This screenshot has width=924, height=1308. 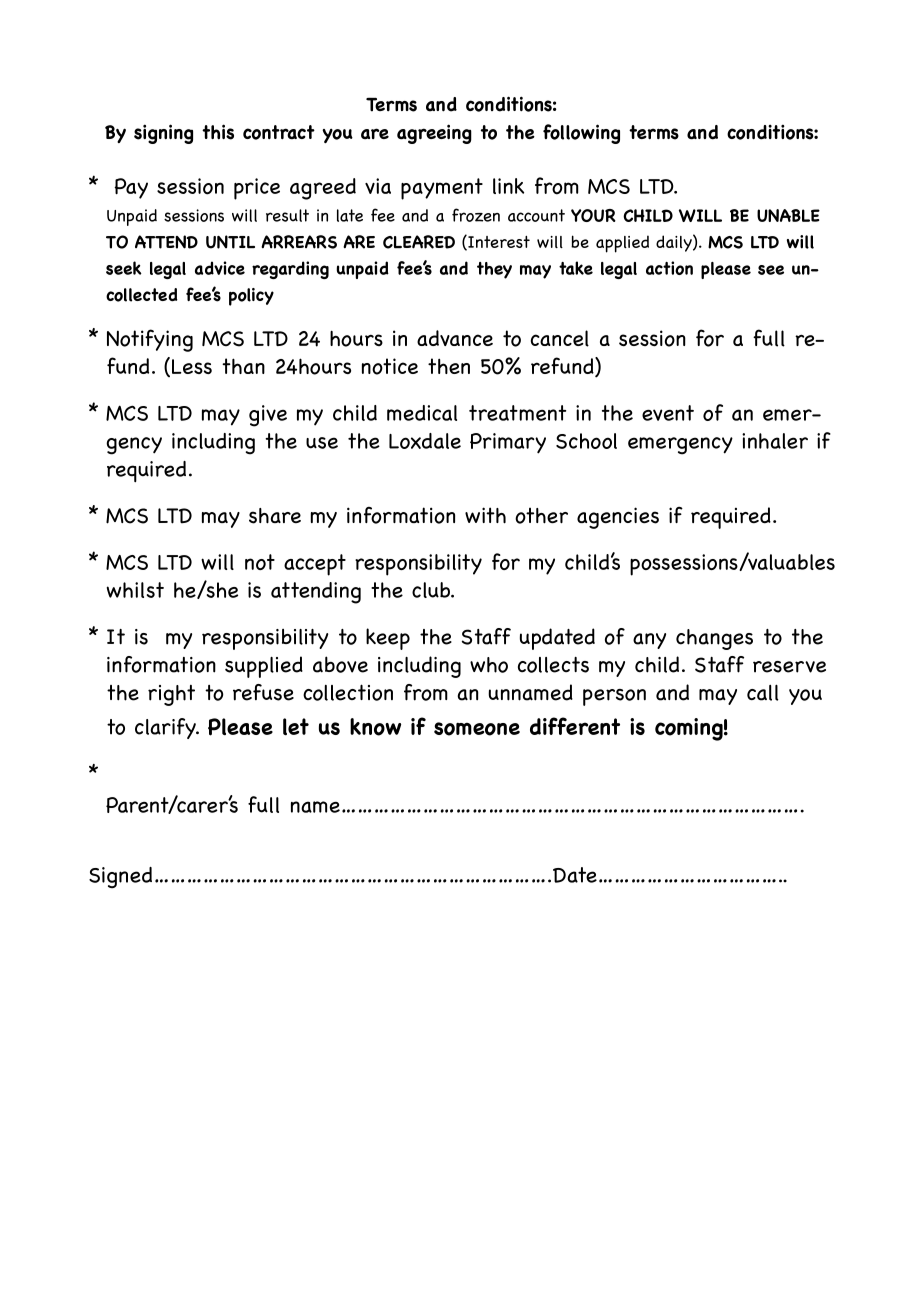 What do you see at coordinates (150, 340) in the screenshot?
I see `Notifying` at bounding box center [150, 340].
